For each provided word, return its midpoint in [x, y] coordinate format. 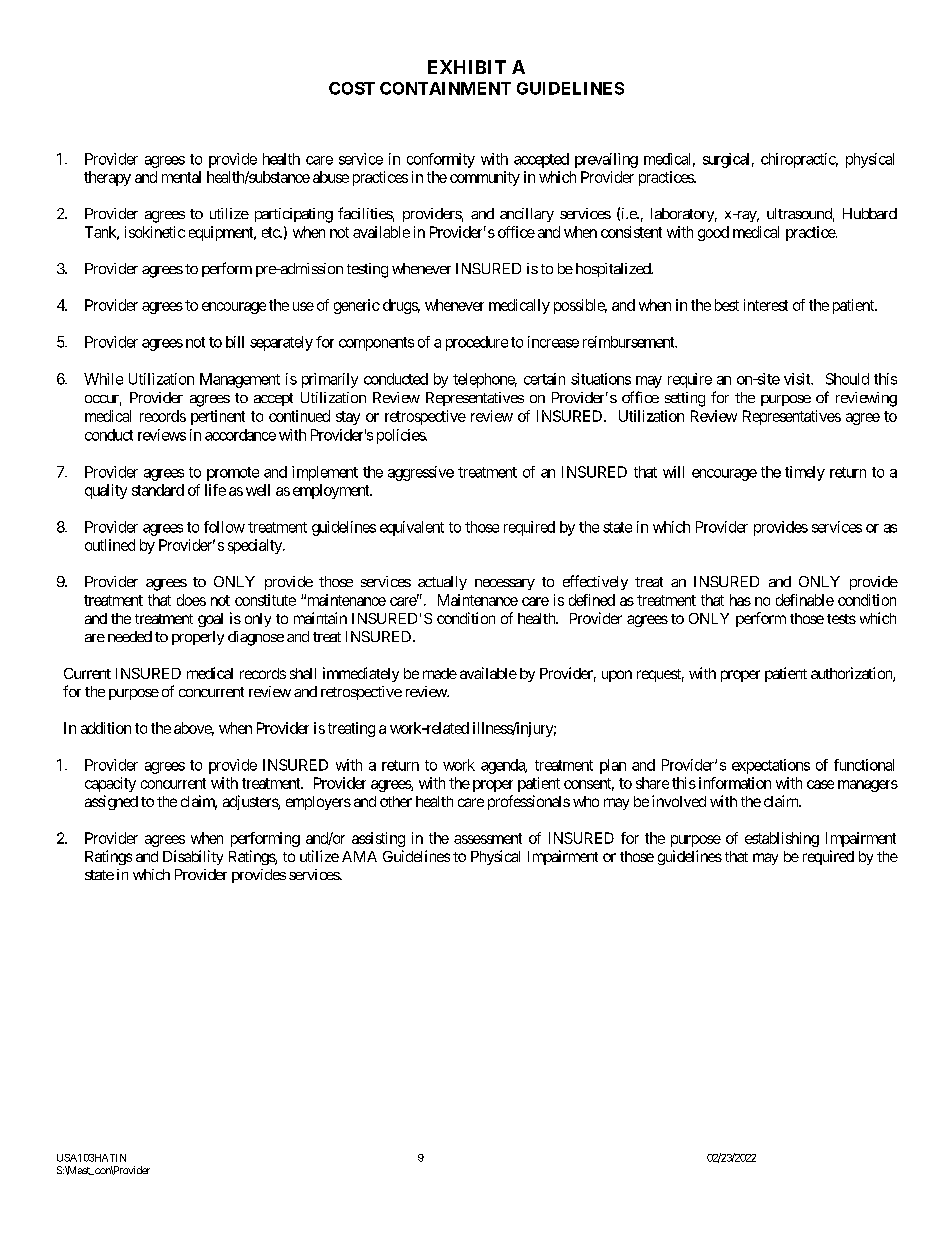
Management [240, 380]
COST [352, 88]
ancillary [527, 215]
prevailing [606, 160]
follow [224, 527]
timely [805, 473]
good [713, 233]
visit [798, 379]
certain [544, 379]
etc [271, 232]
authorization [852, 674]
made [440, 673]
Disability [193, 857]
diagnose [256, 638]
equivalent [412, 528]
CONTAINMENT [445, 88]
